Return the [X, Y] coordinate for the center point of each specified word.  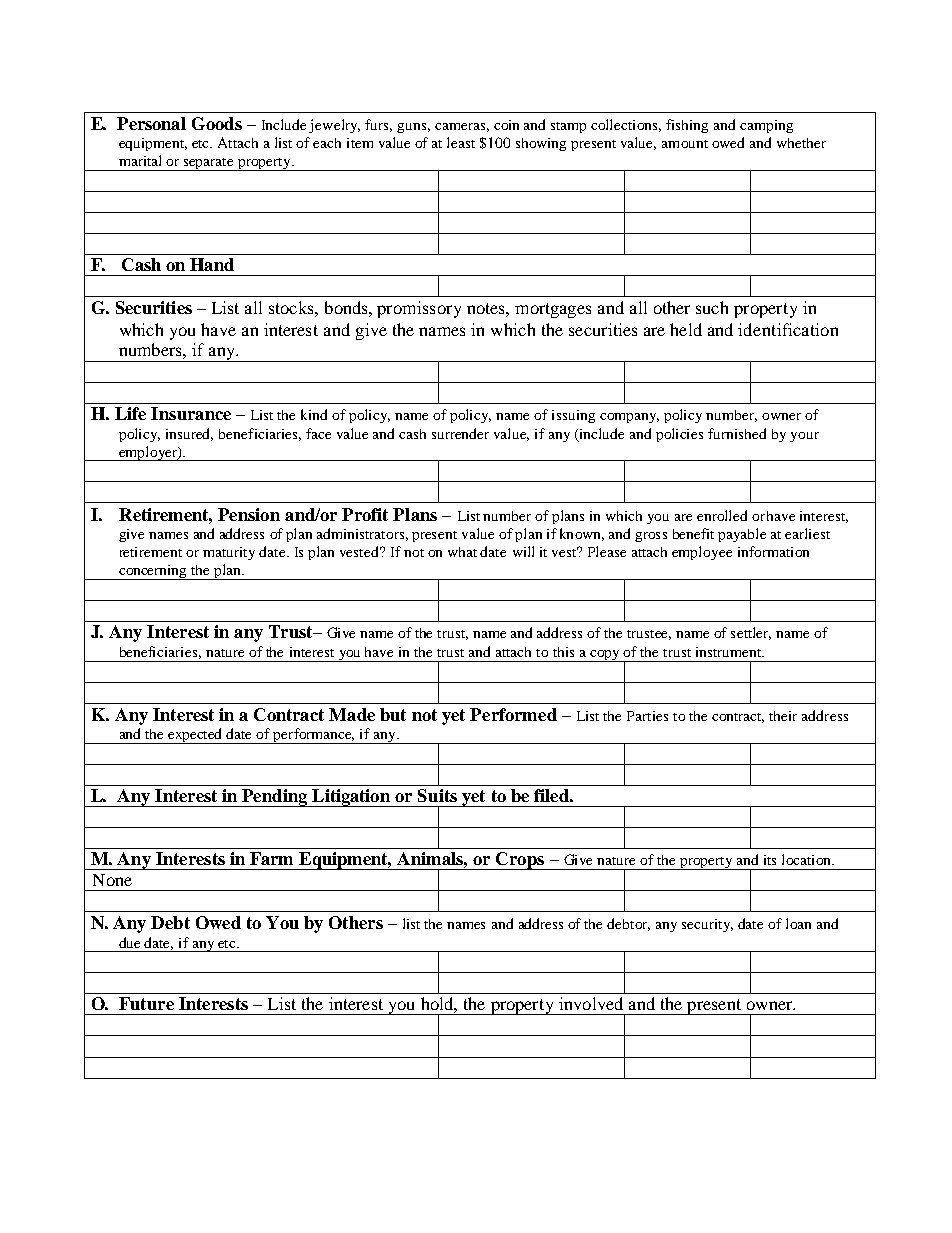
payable [742, 535]
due [129, 942]
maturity [229, 553]
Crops [520, 861]
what [462, 552]
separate [209, 164]
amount [685, 144]
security [707, 925]
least [461, 142]
